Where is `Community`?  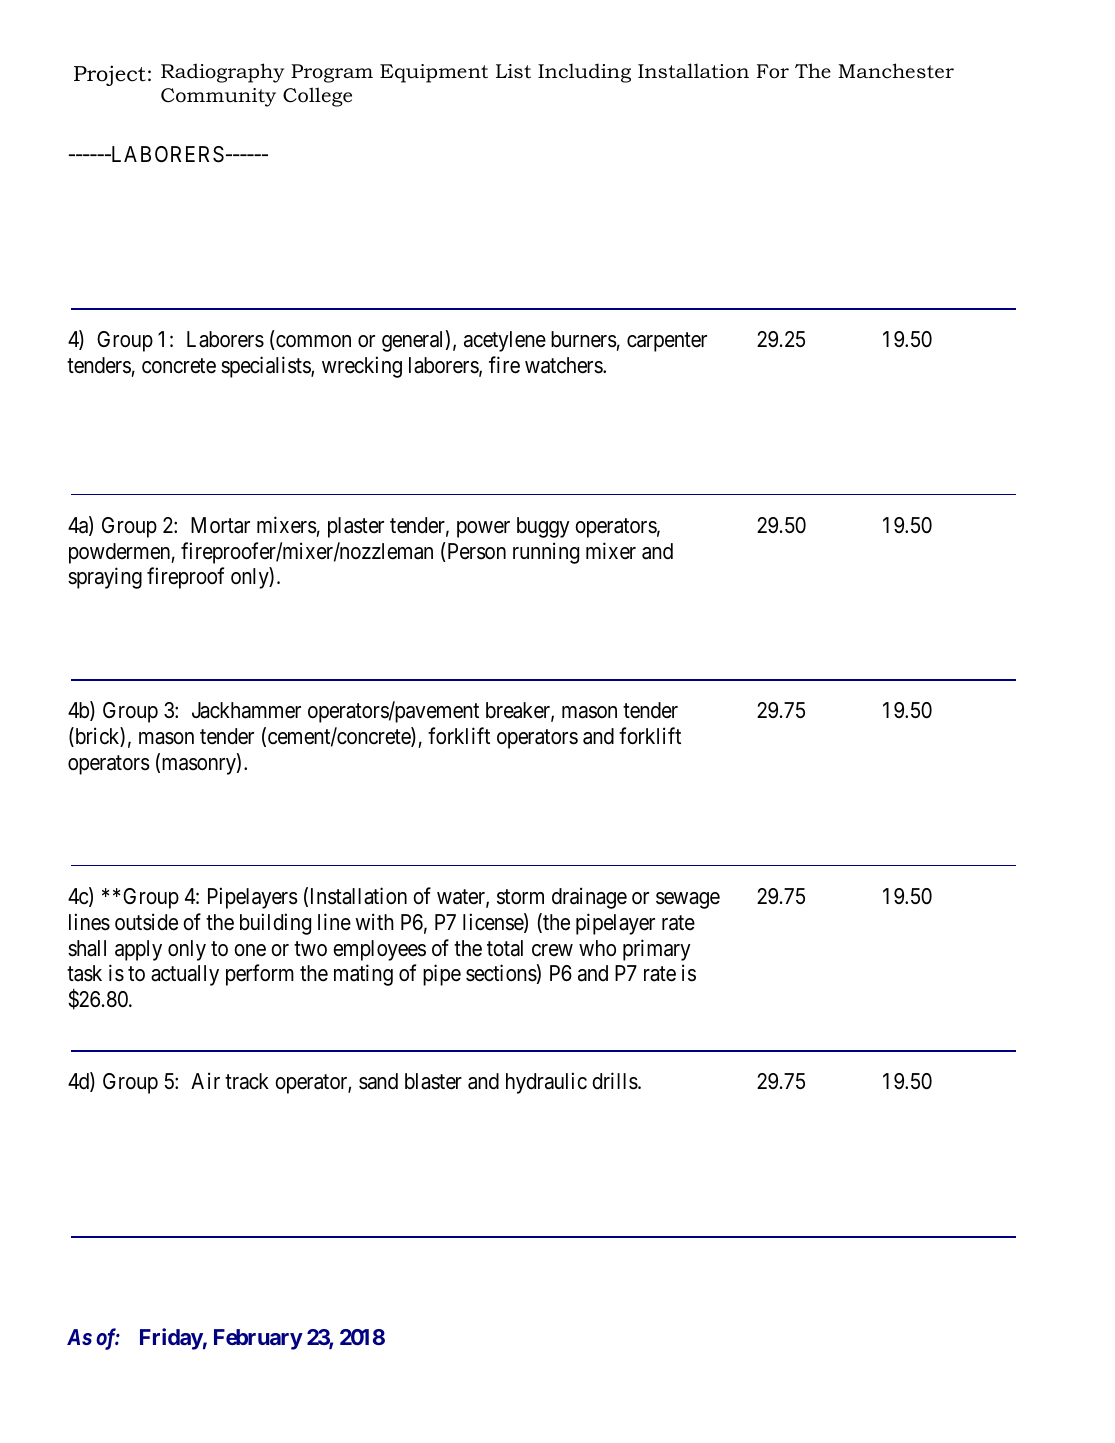 Community is located at coordinates (218, 97).
